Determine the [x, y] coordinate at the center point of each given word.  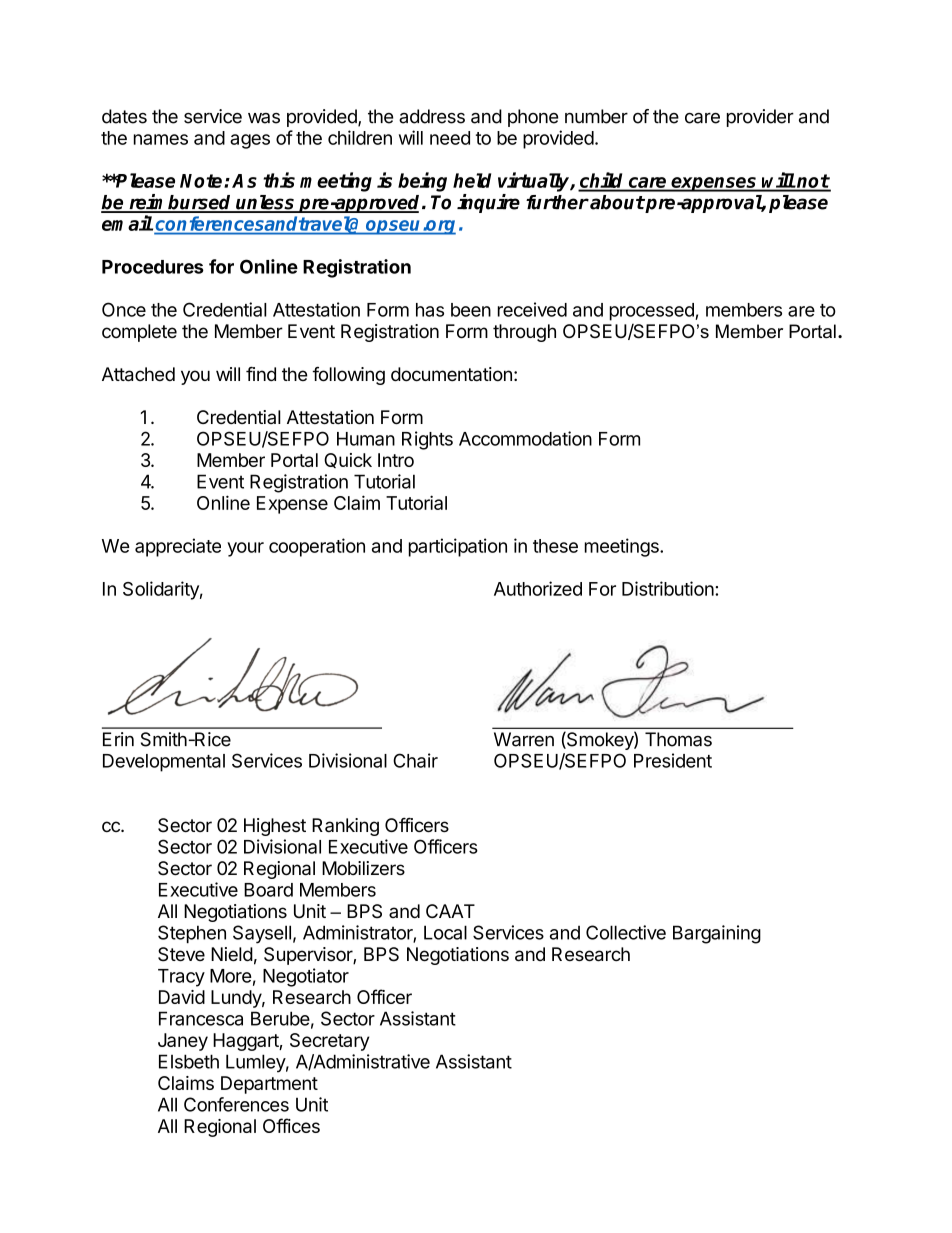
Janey [183, 1042]
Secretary [329, 1042]
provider [760, 118]
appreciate [178, 547]
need [450, 138]
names [161, 139]
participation [458, 547]
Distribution [668, 588]
